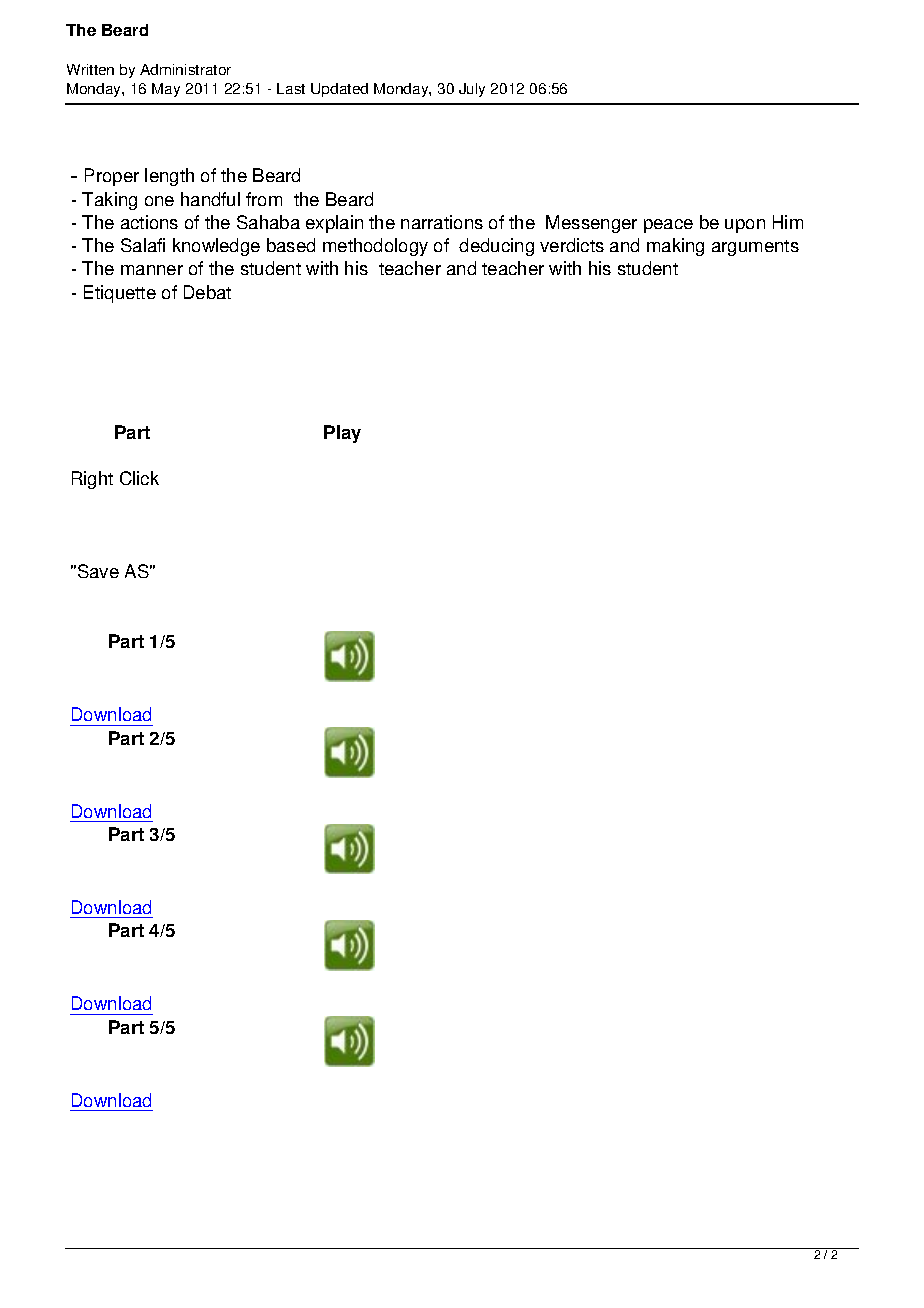 The width and height of the screenshot is (924, 1308). I want to click on arguments, so click(755, 248).
